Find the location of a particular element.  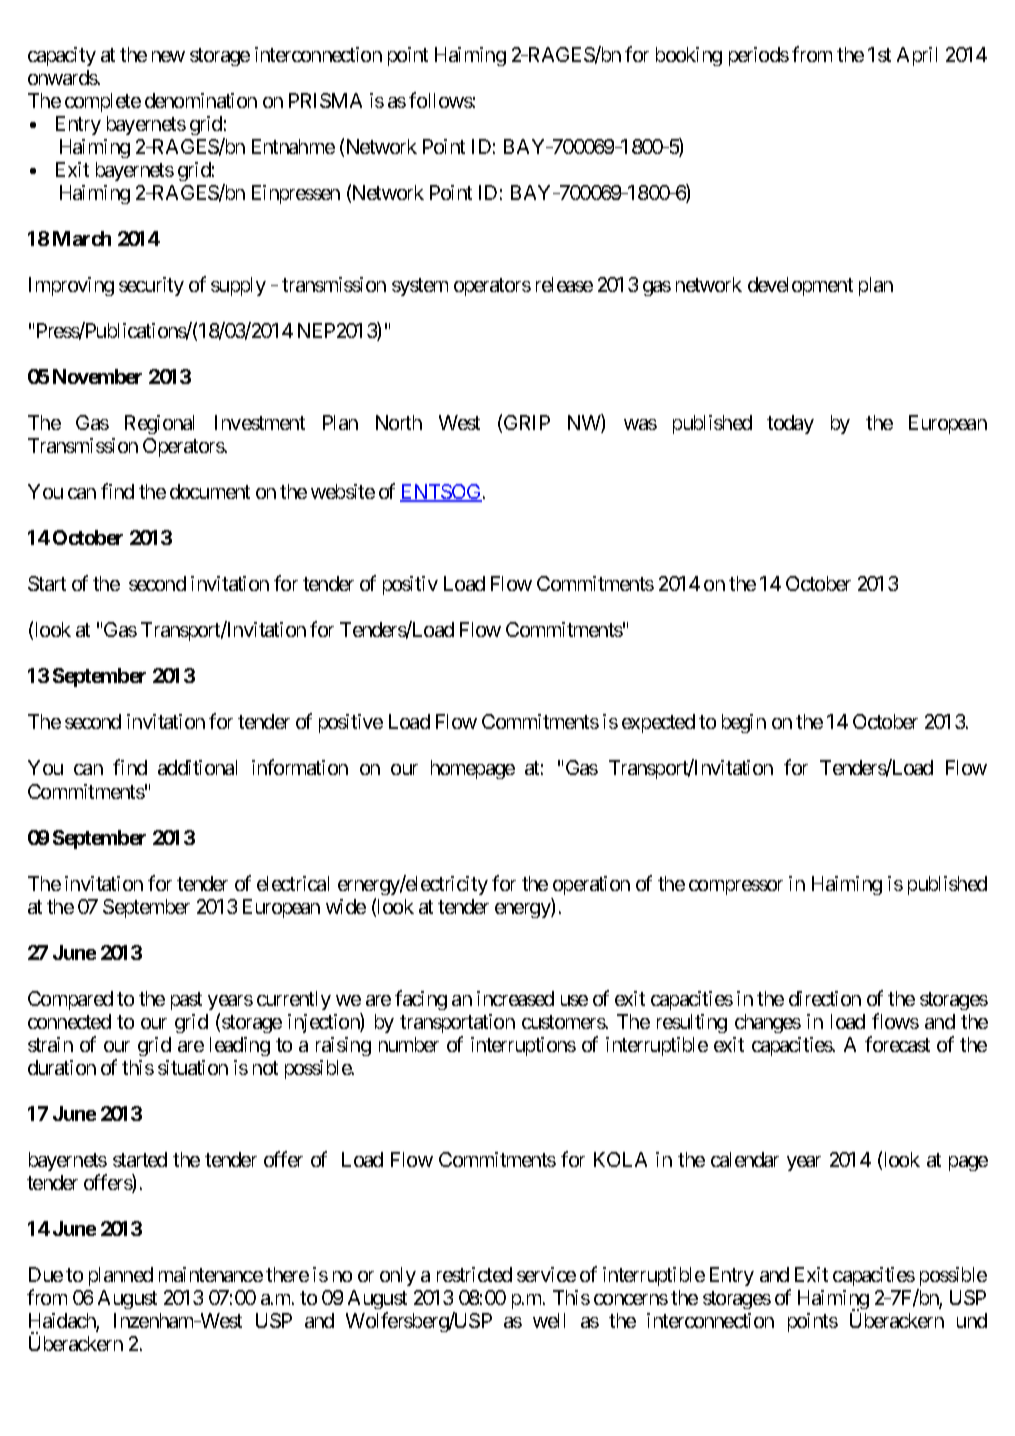

interruptions is located at coordinates (523, 1046).
